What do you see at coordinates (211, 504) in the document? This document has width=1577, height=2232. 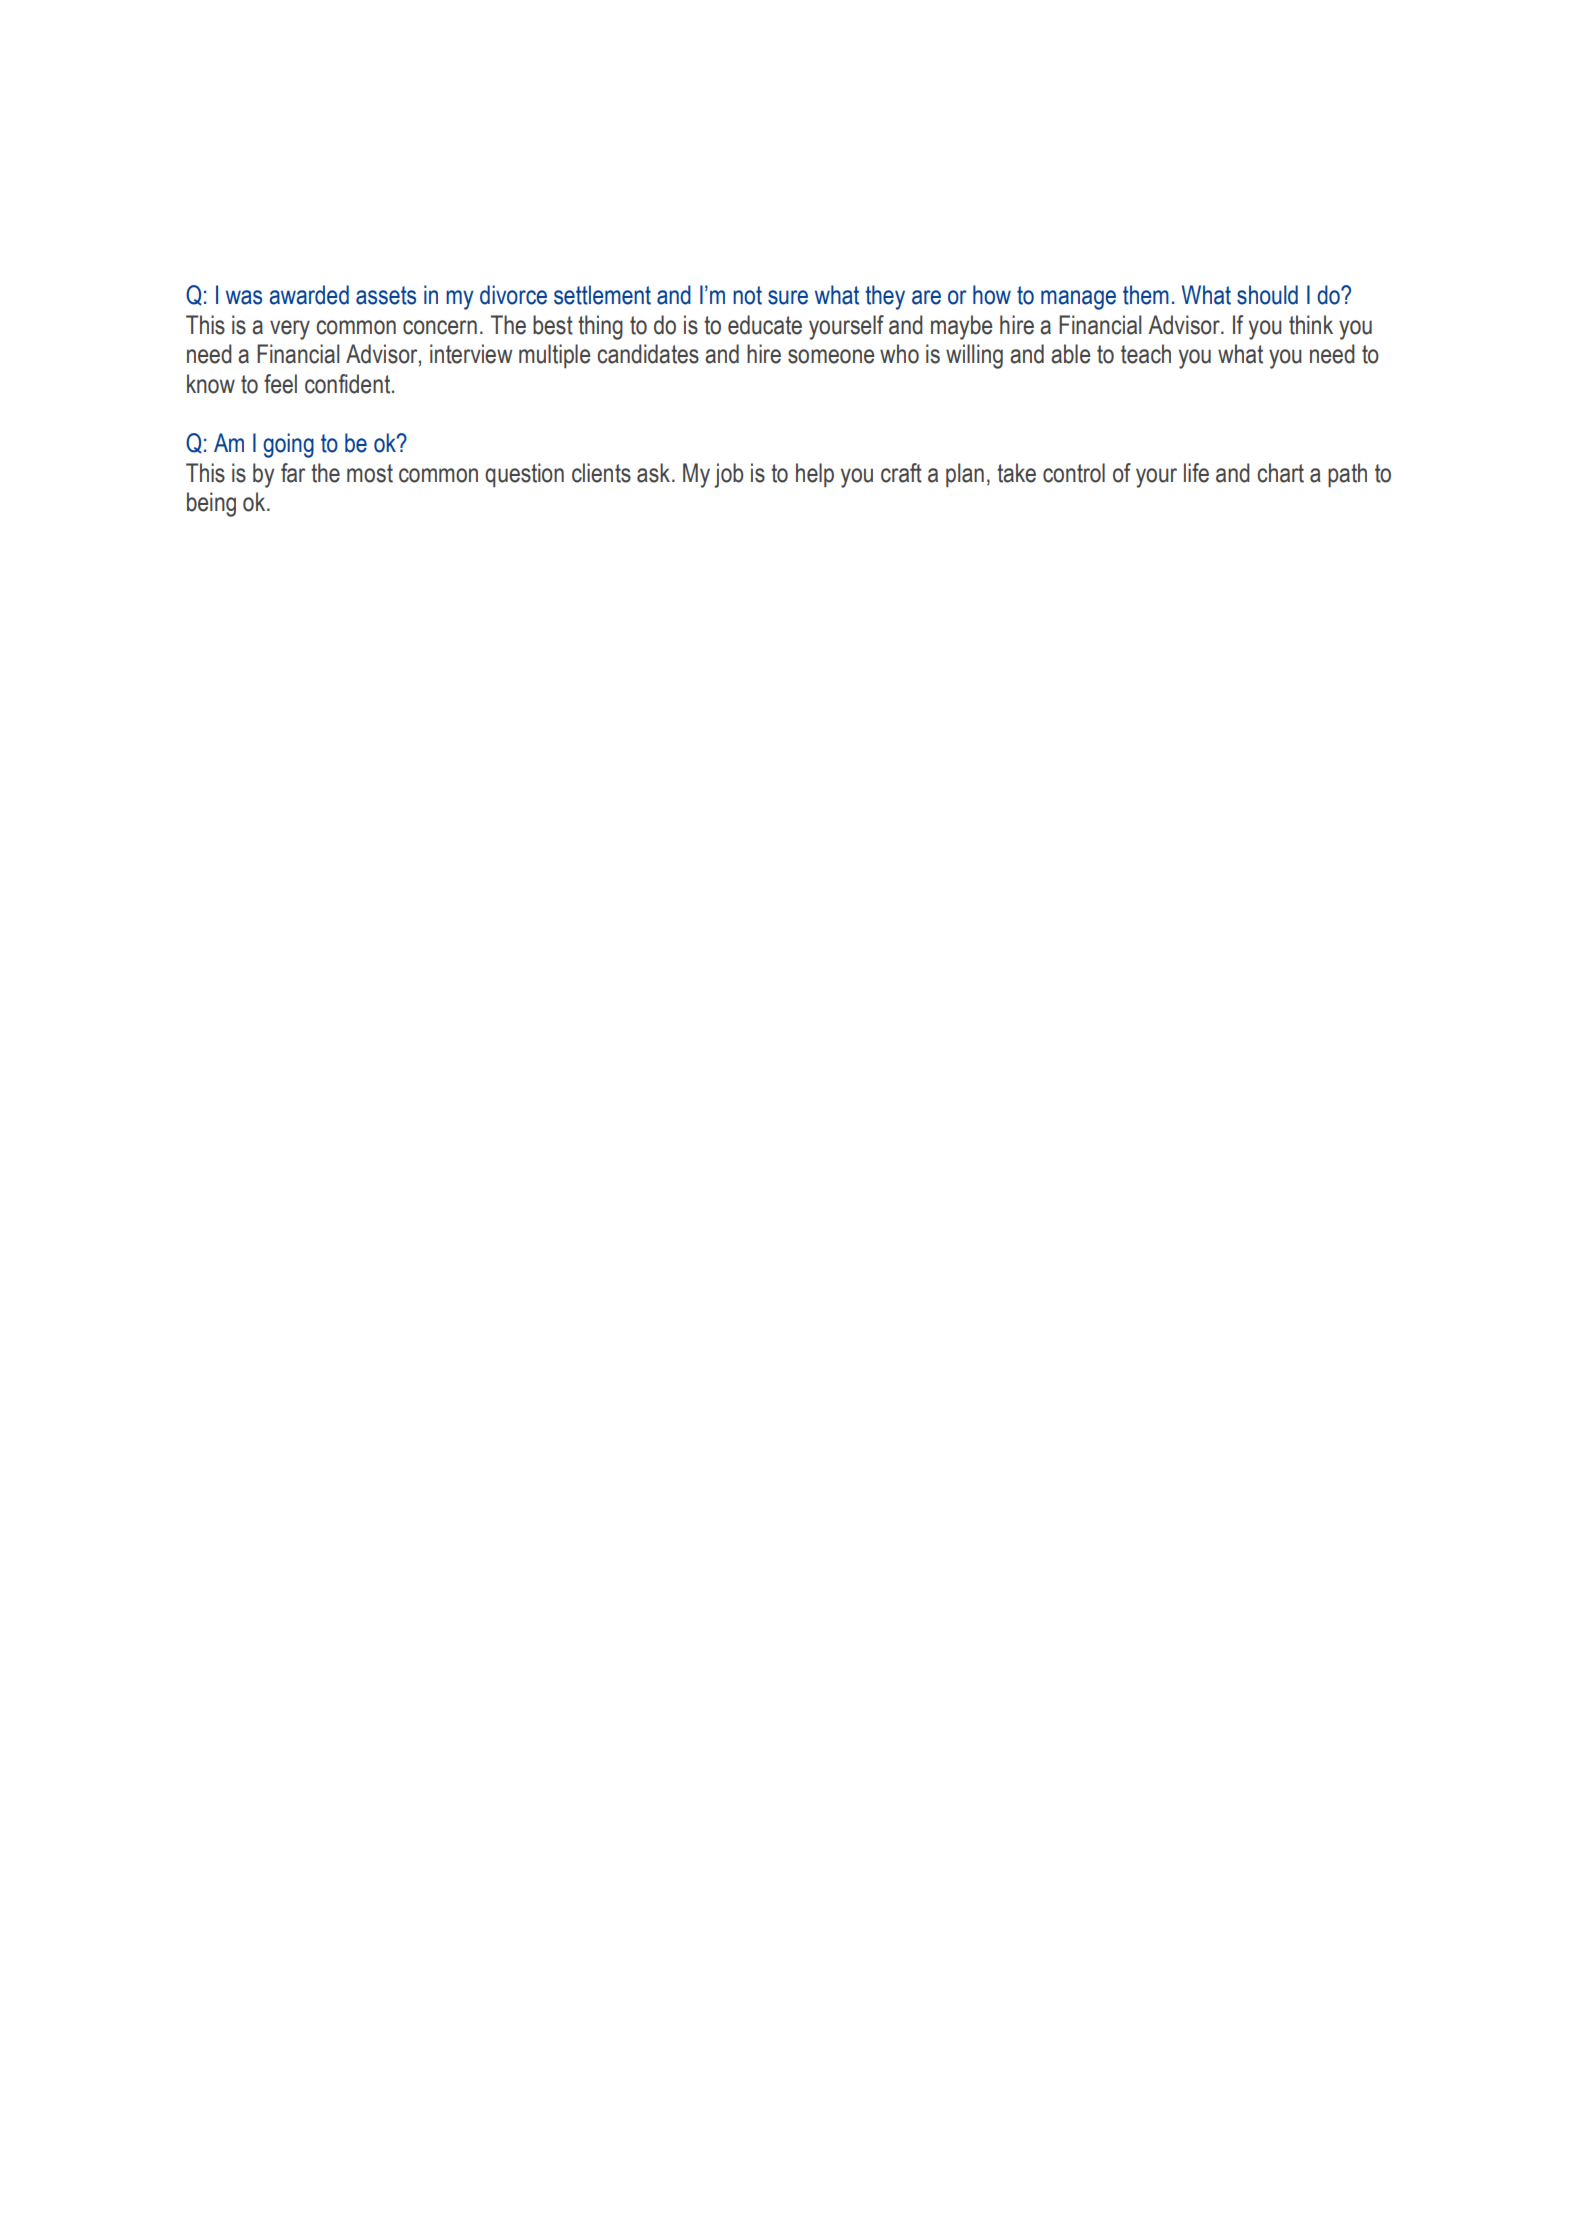 I see `being` at bounding box center [211, 504].
